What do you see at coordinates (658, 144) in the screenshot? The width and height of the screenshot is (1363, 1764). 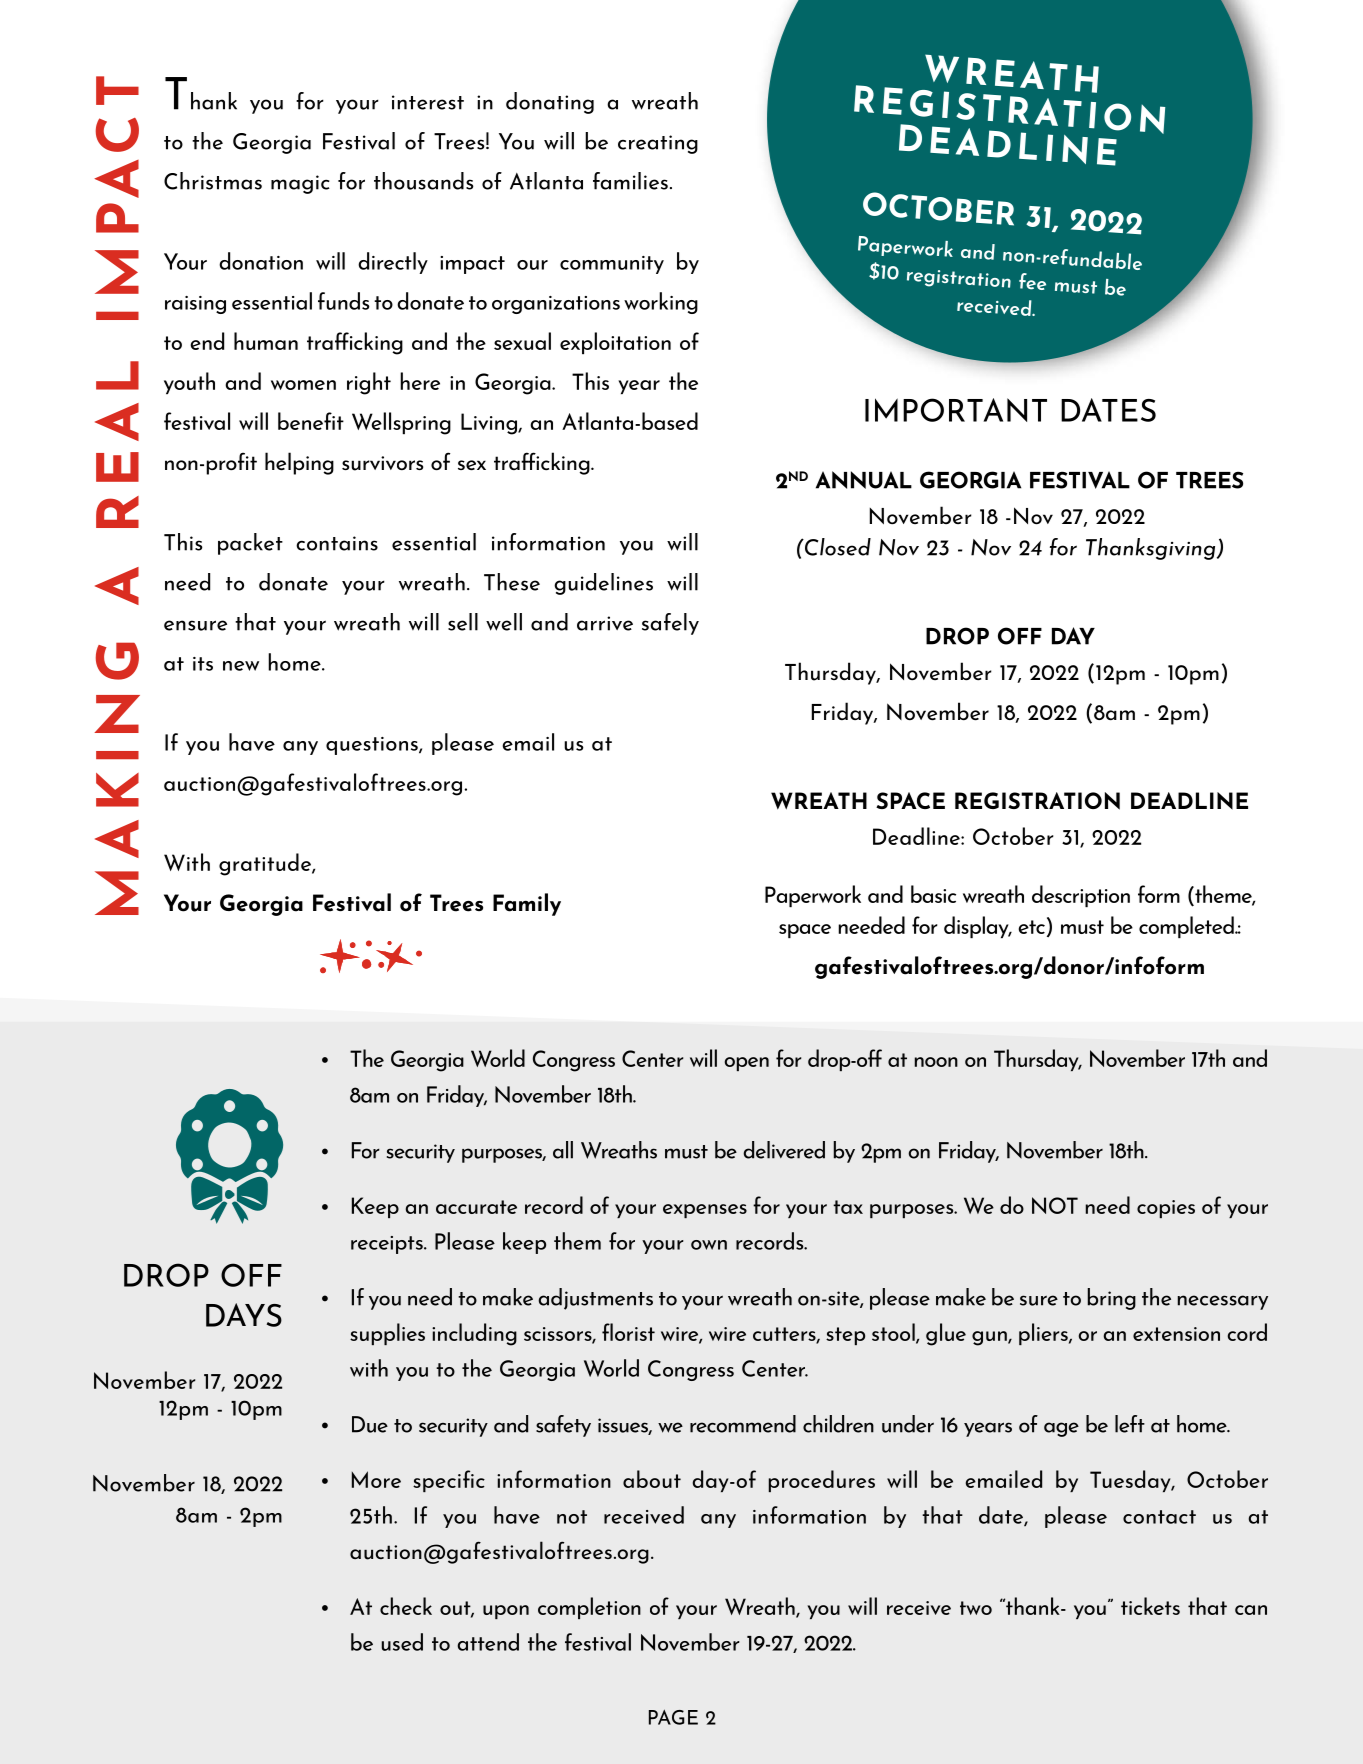 I see `creating` at bounding box center [658, 144].
